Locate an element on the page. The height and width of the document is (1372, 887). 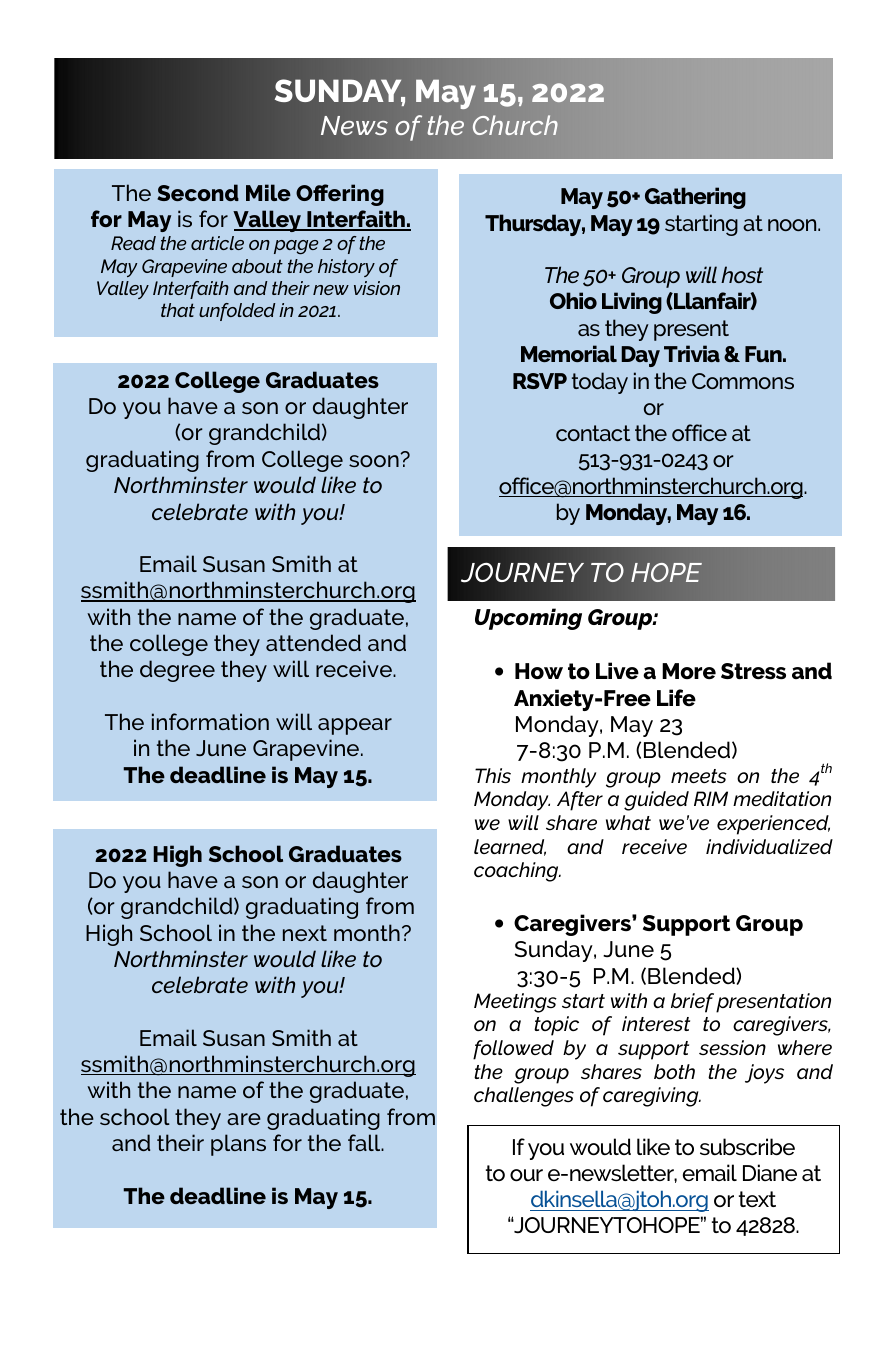
vision is located at coordinates (377, 288).
